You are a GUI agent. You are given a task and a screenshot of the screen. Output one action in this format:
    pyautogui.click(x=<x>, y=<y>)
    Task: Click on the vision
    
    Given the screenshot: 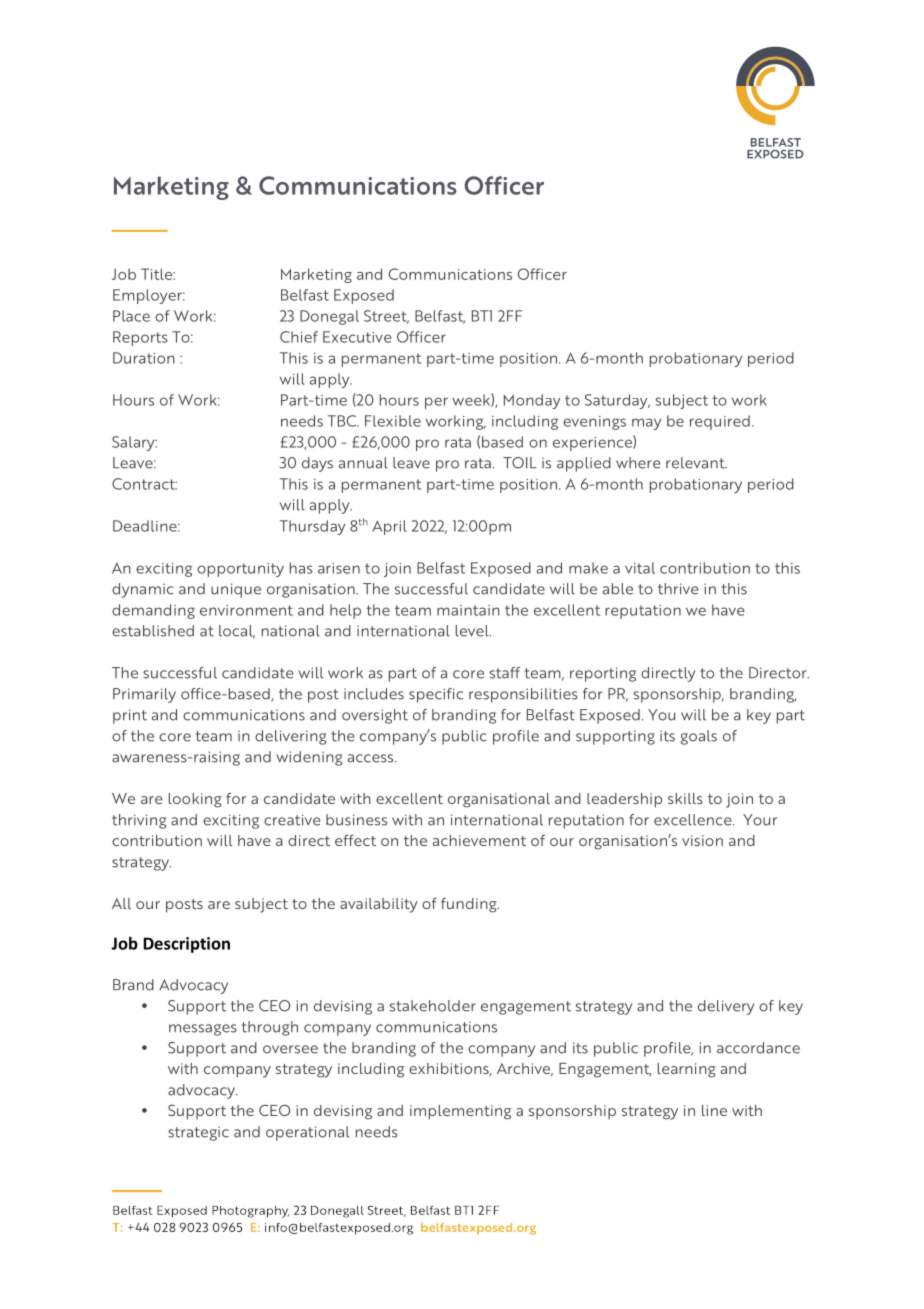 What is the action you would take?
    pyautogui.click(x=702, y=840)
